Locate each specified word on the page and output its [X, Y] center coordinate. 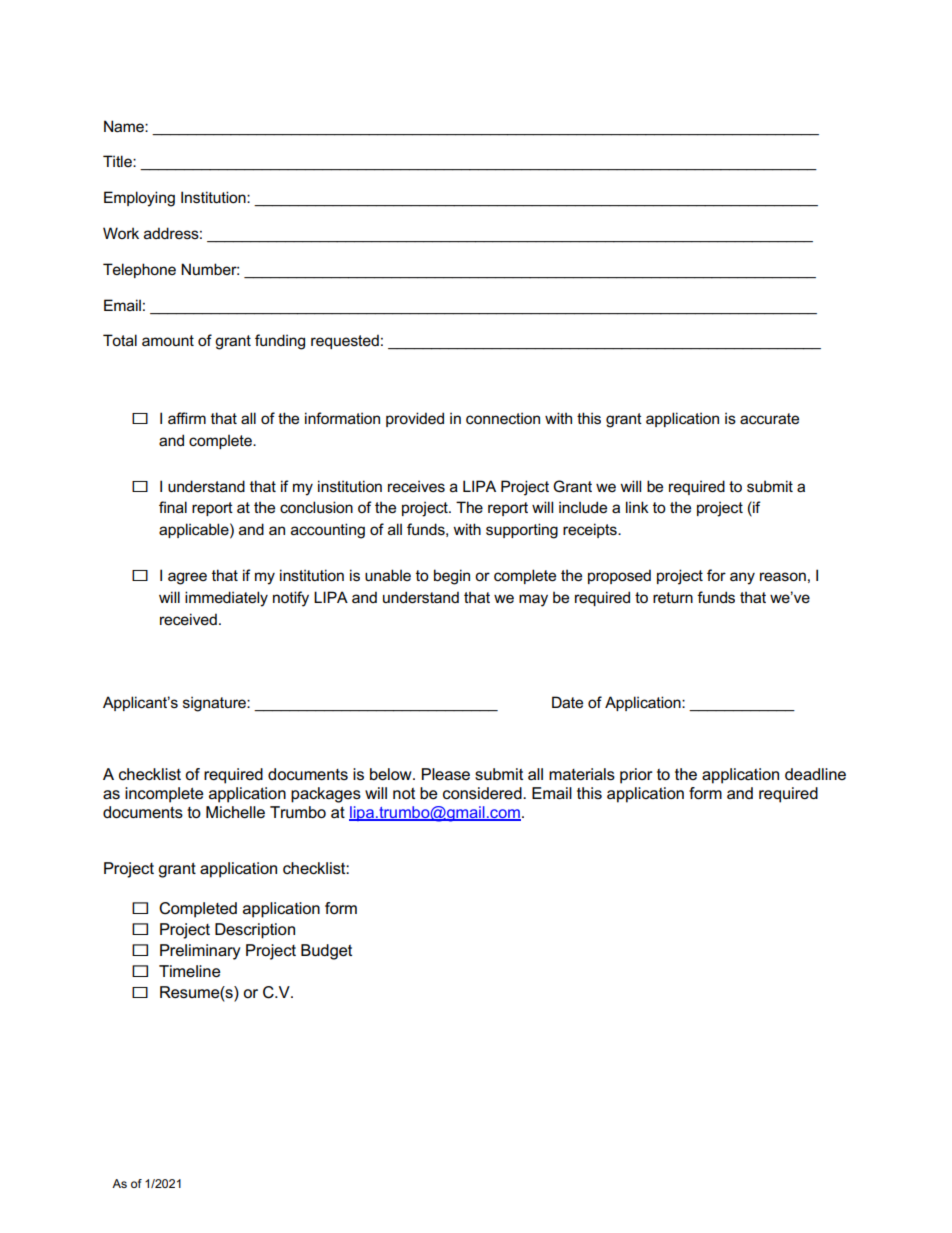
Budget [326, 952]
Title [118, 161]
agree [187, 578]
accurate [769, 418]
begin [452, 577]
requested [345, 341]
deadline [815, 774]
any [742, 578]
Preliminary [200, 952]
